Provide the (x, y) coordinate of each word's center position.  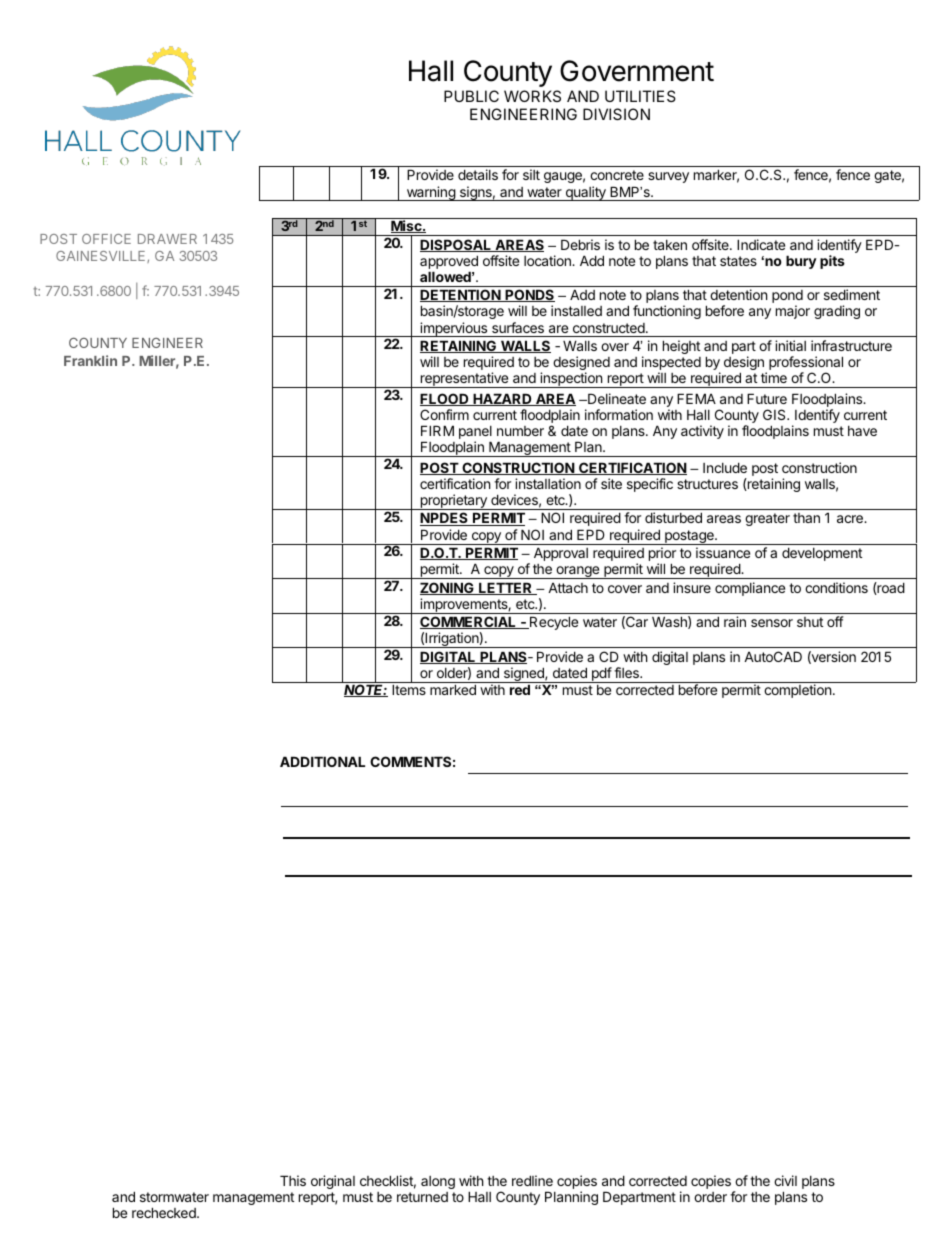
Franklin (90, 360)
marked (453, 689)
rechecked (165, 1212)
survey (668, 177)
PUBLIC (471, 96)
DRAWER (167, 239)
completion (797, 691)
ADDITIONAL (322, 761)
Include (725, 467)
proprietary (453, 502)
